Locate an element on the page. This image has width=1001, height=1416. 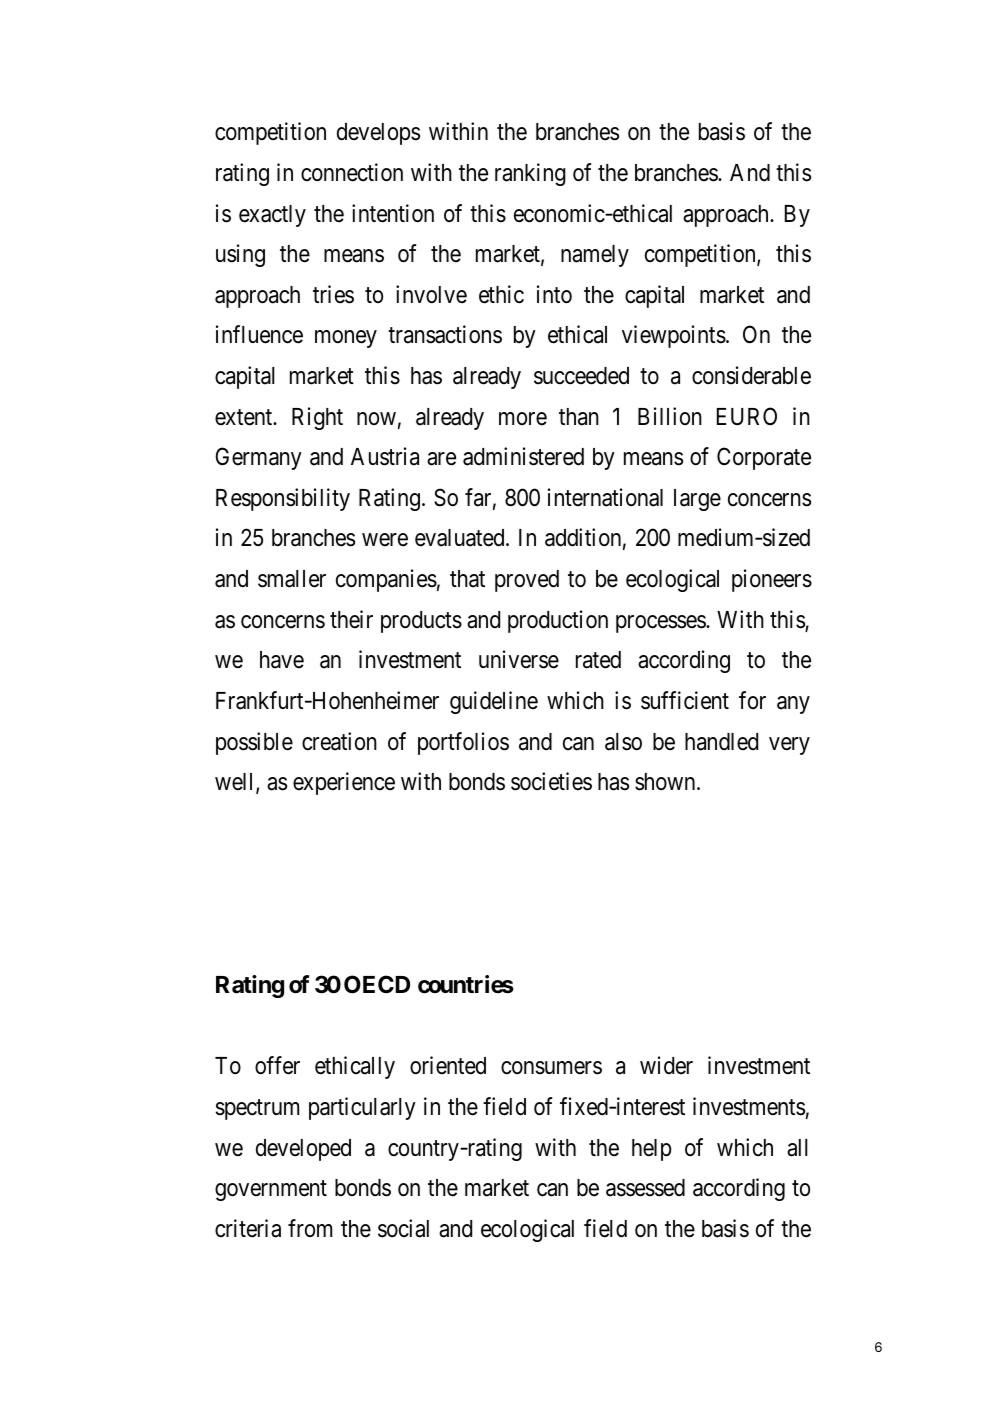
namely is located at coordinates (595, 256).
